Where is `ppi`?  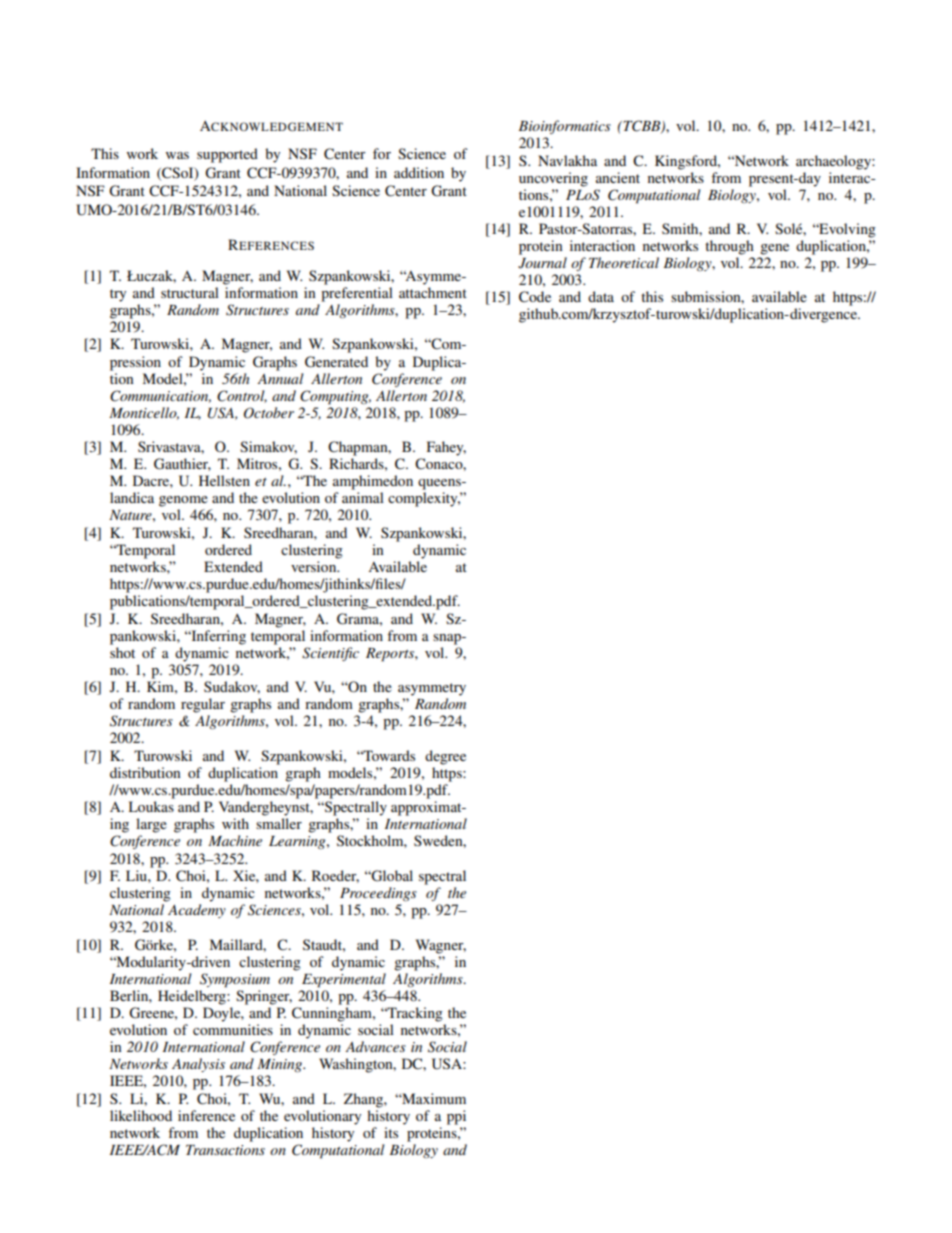
ppi is located at coordinates (456, 1117).
